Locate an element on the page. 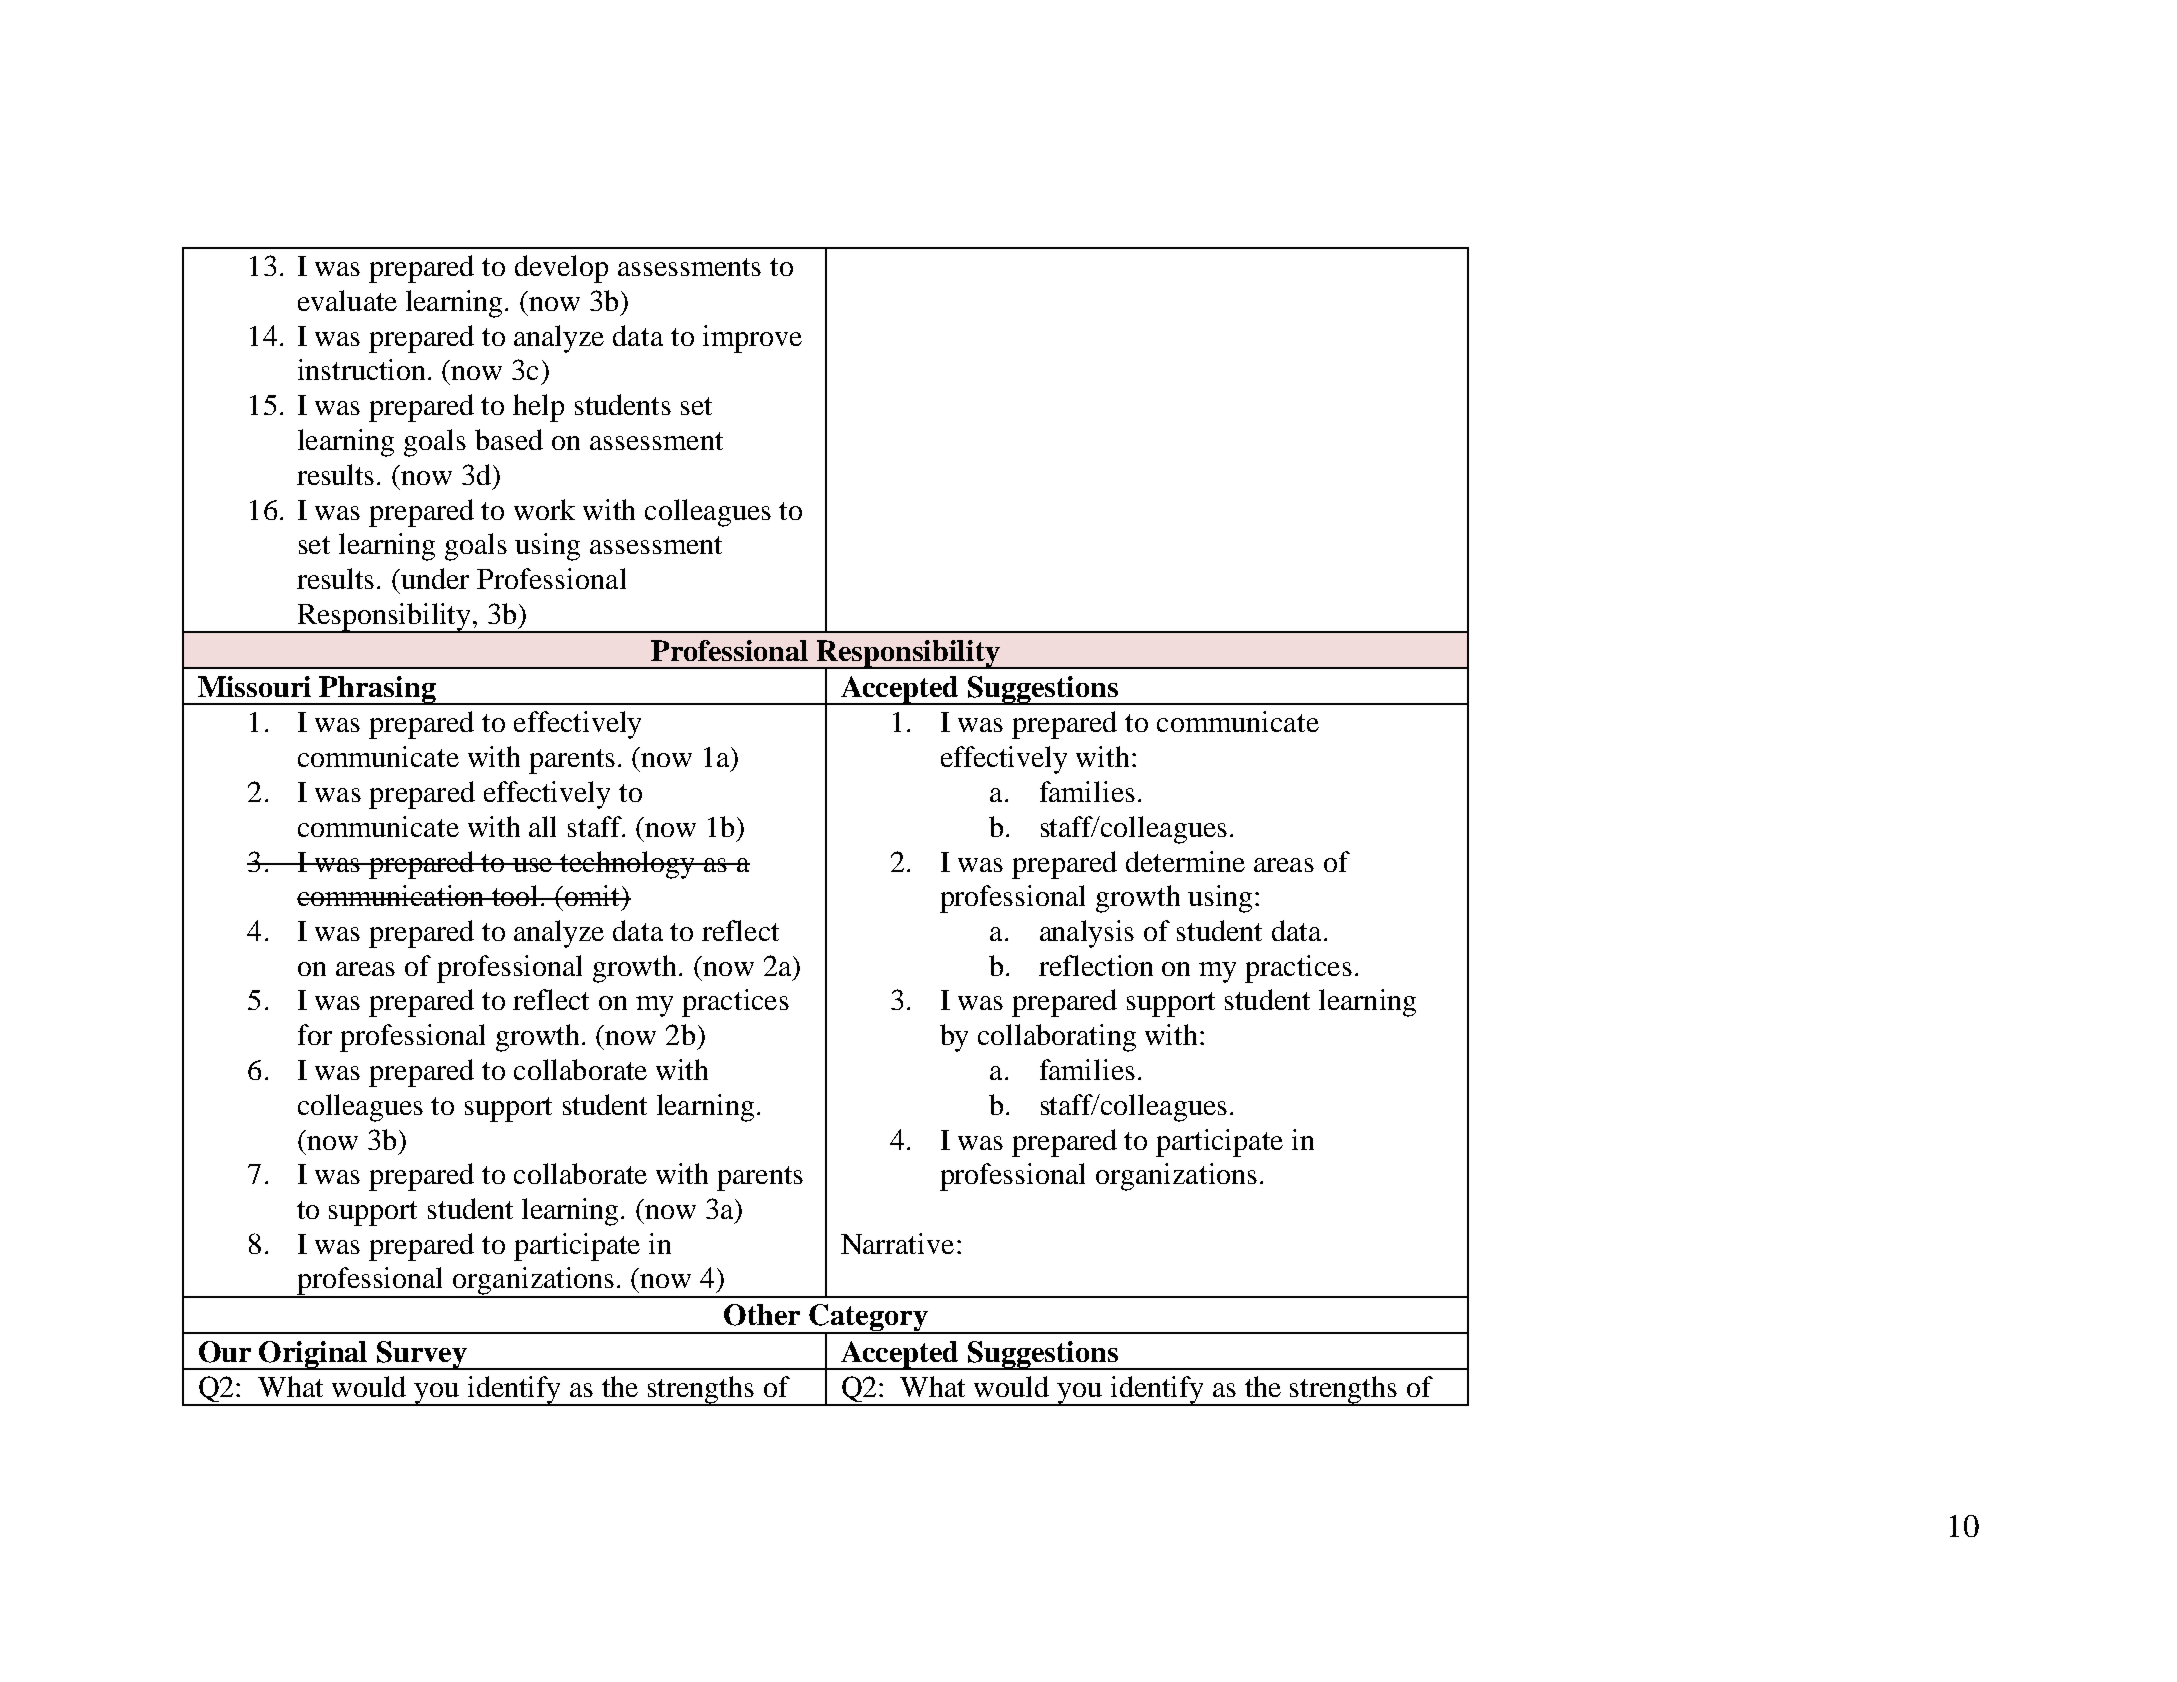 This document has height=1682, width=2177. technology is located at coordinates (628, 865).
